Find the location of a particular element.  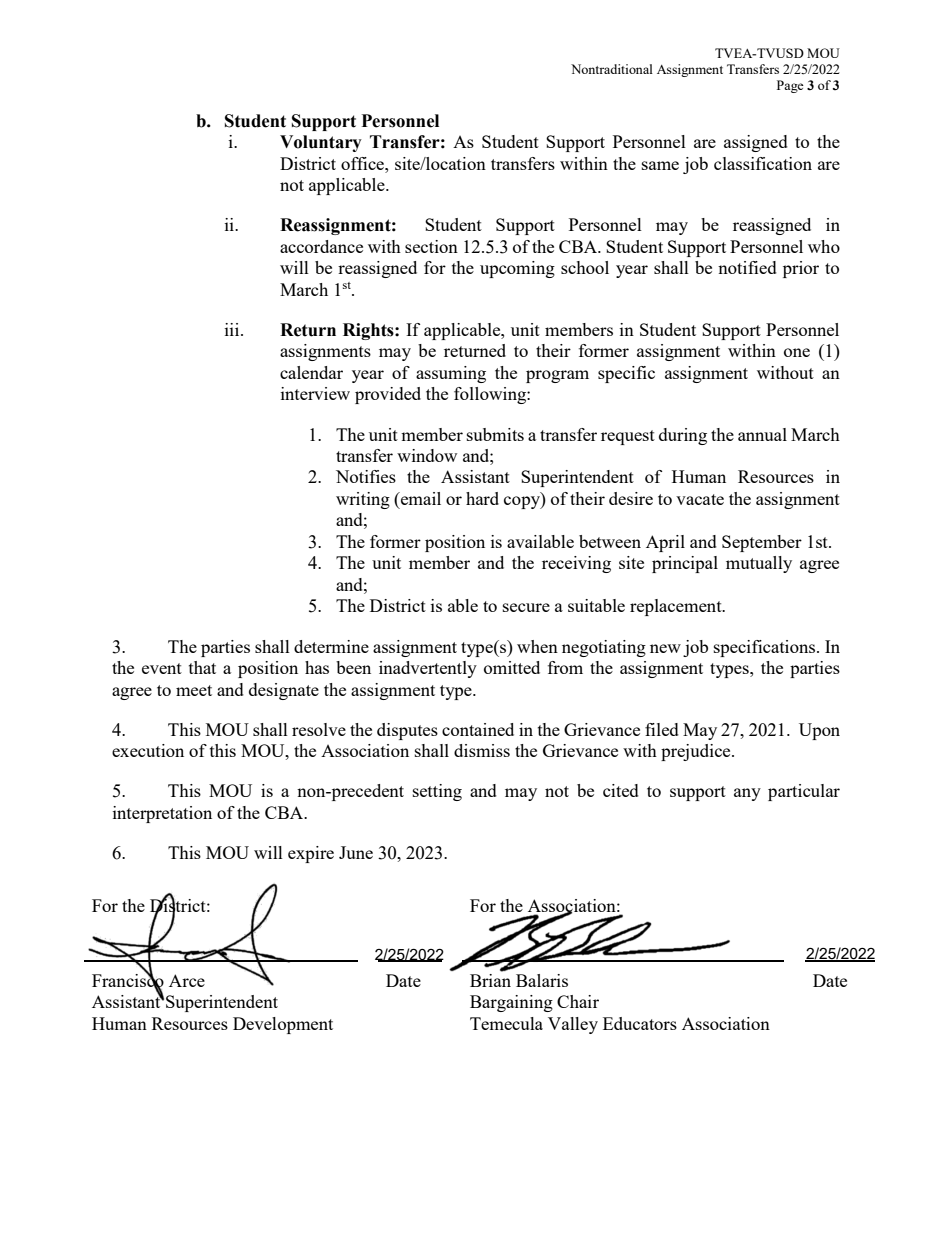

execution is located at coordinates (148, 750).
